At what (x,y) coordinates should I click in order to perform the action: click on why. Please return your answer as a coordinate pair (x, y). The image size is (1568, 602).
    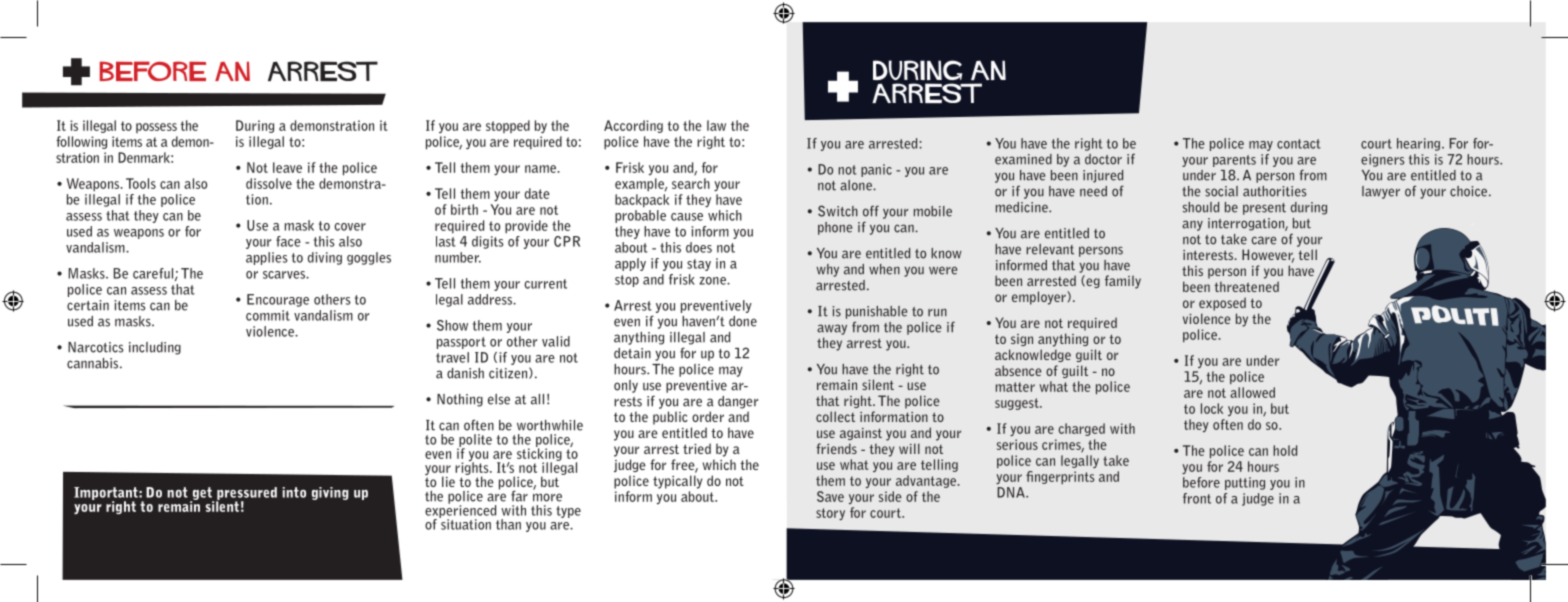
    Looking at the image, I should click on (827, 270).
